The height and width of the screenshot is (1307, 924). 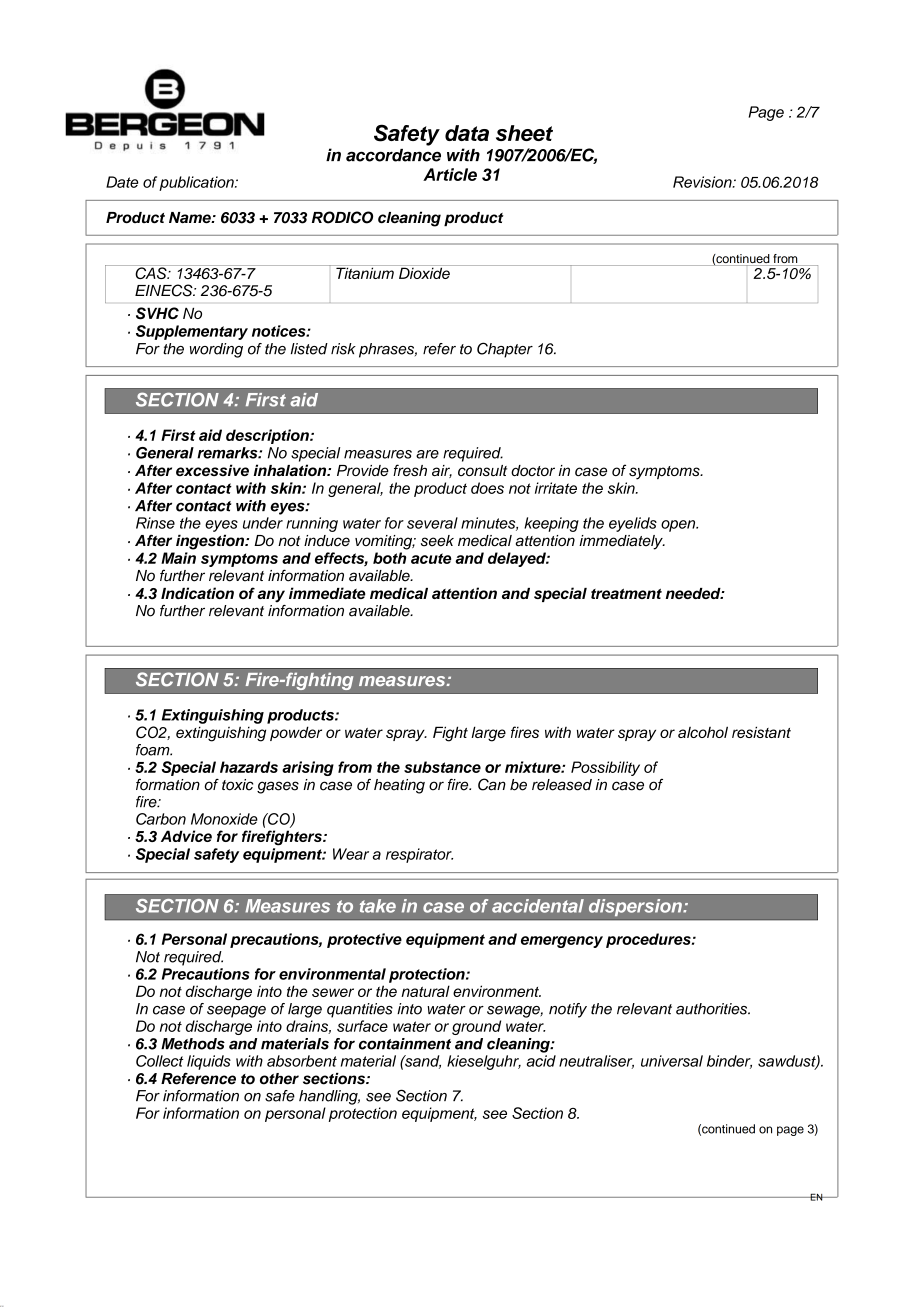 What do you see at coordinates (626, 593) in the screenshot?
I see `treatment` at bounding box center [626, 593].
